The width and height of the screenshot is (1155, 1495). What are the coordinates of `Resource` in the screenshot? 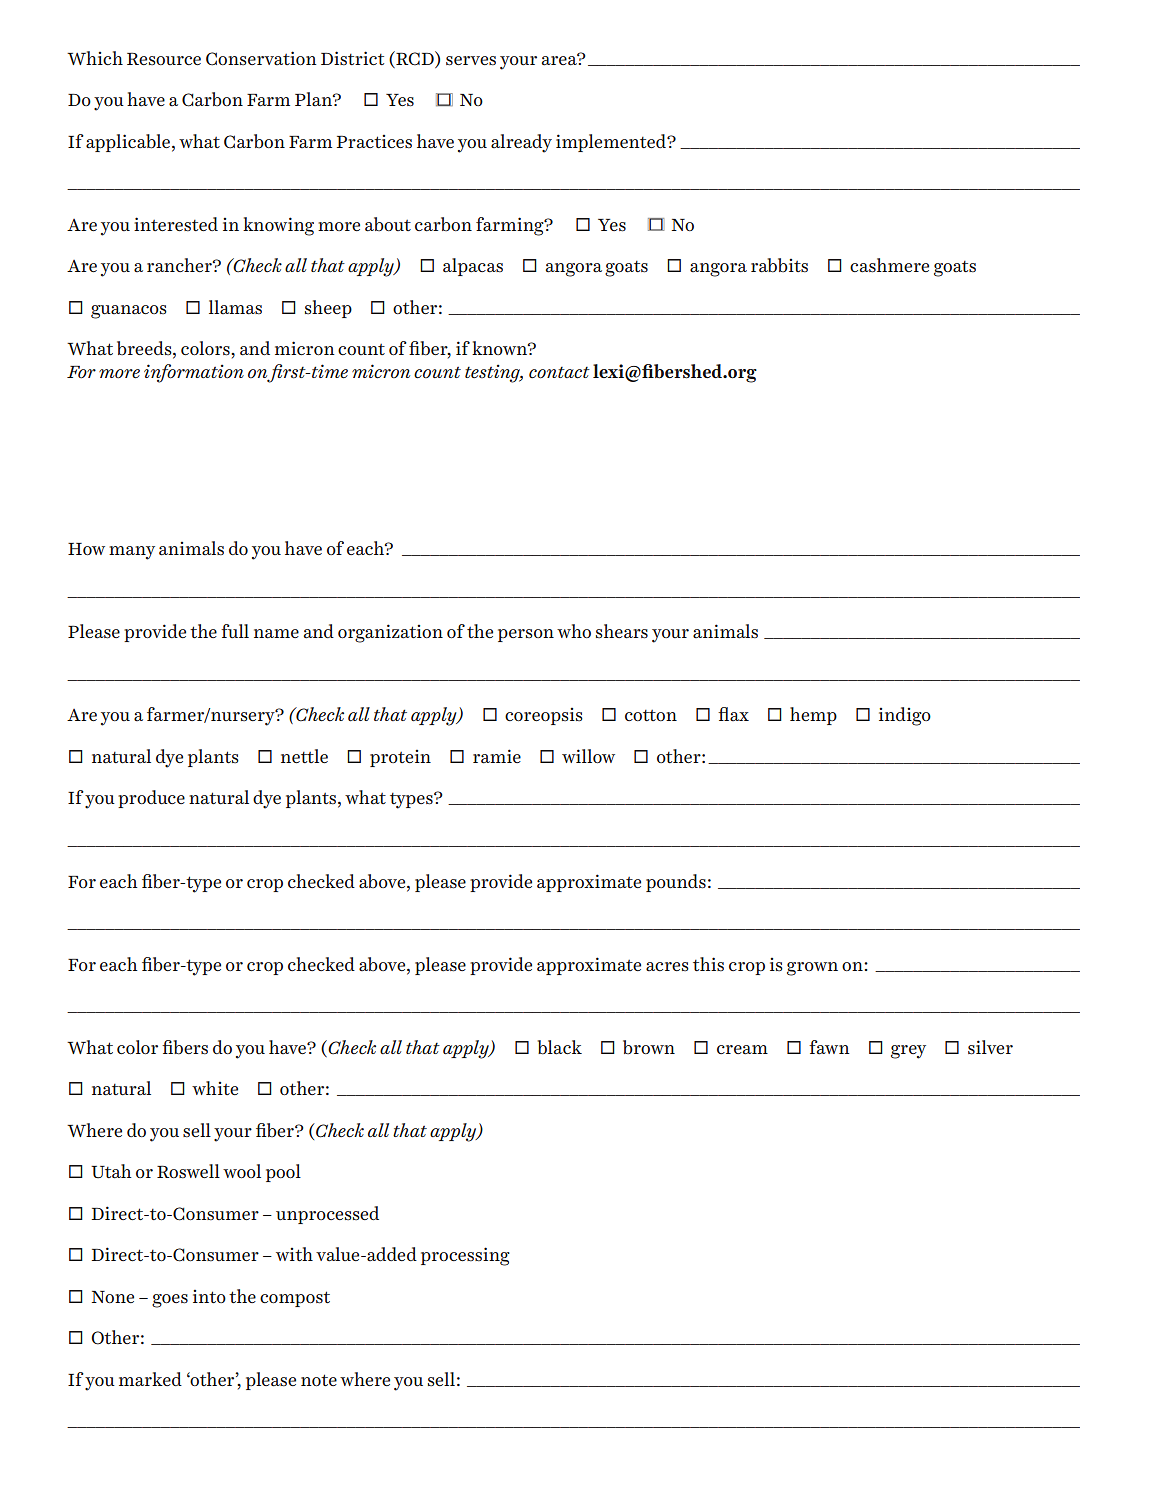 It's located at (164, 58).
